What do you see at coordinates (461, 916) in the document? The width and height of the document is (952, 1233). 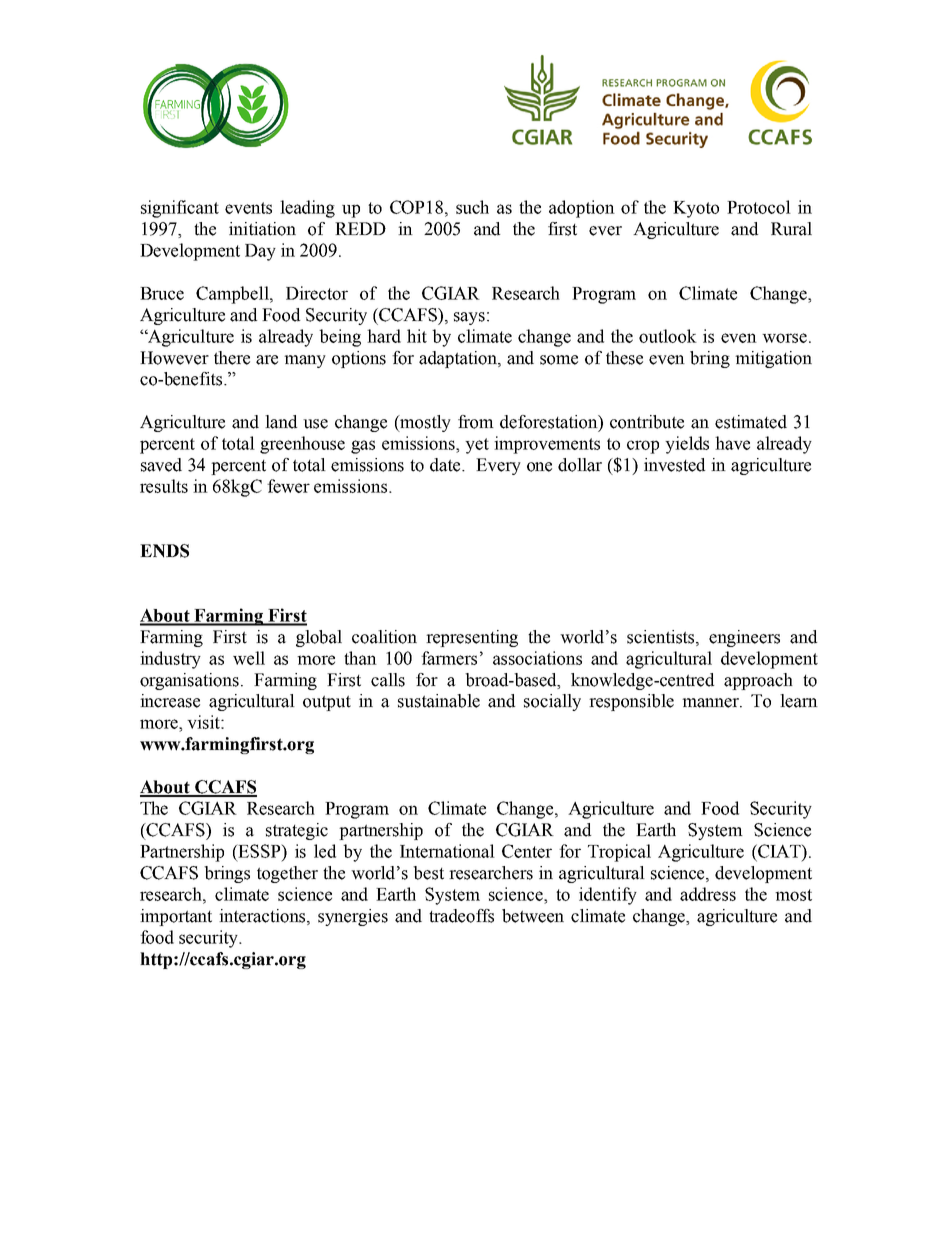 I see `tradeoffs` at bounding box center [461, 916].
